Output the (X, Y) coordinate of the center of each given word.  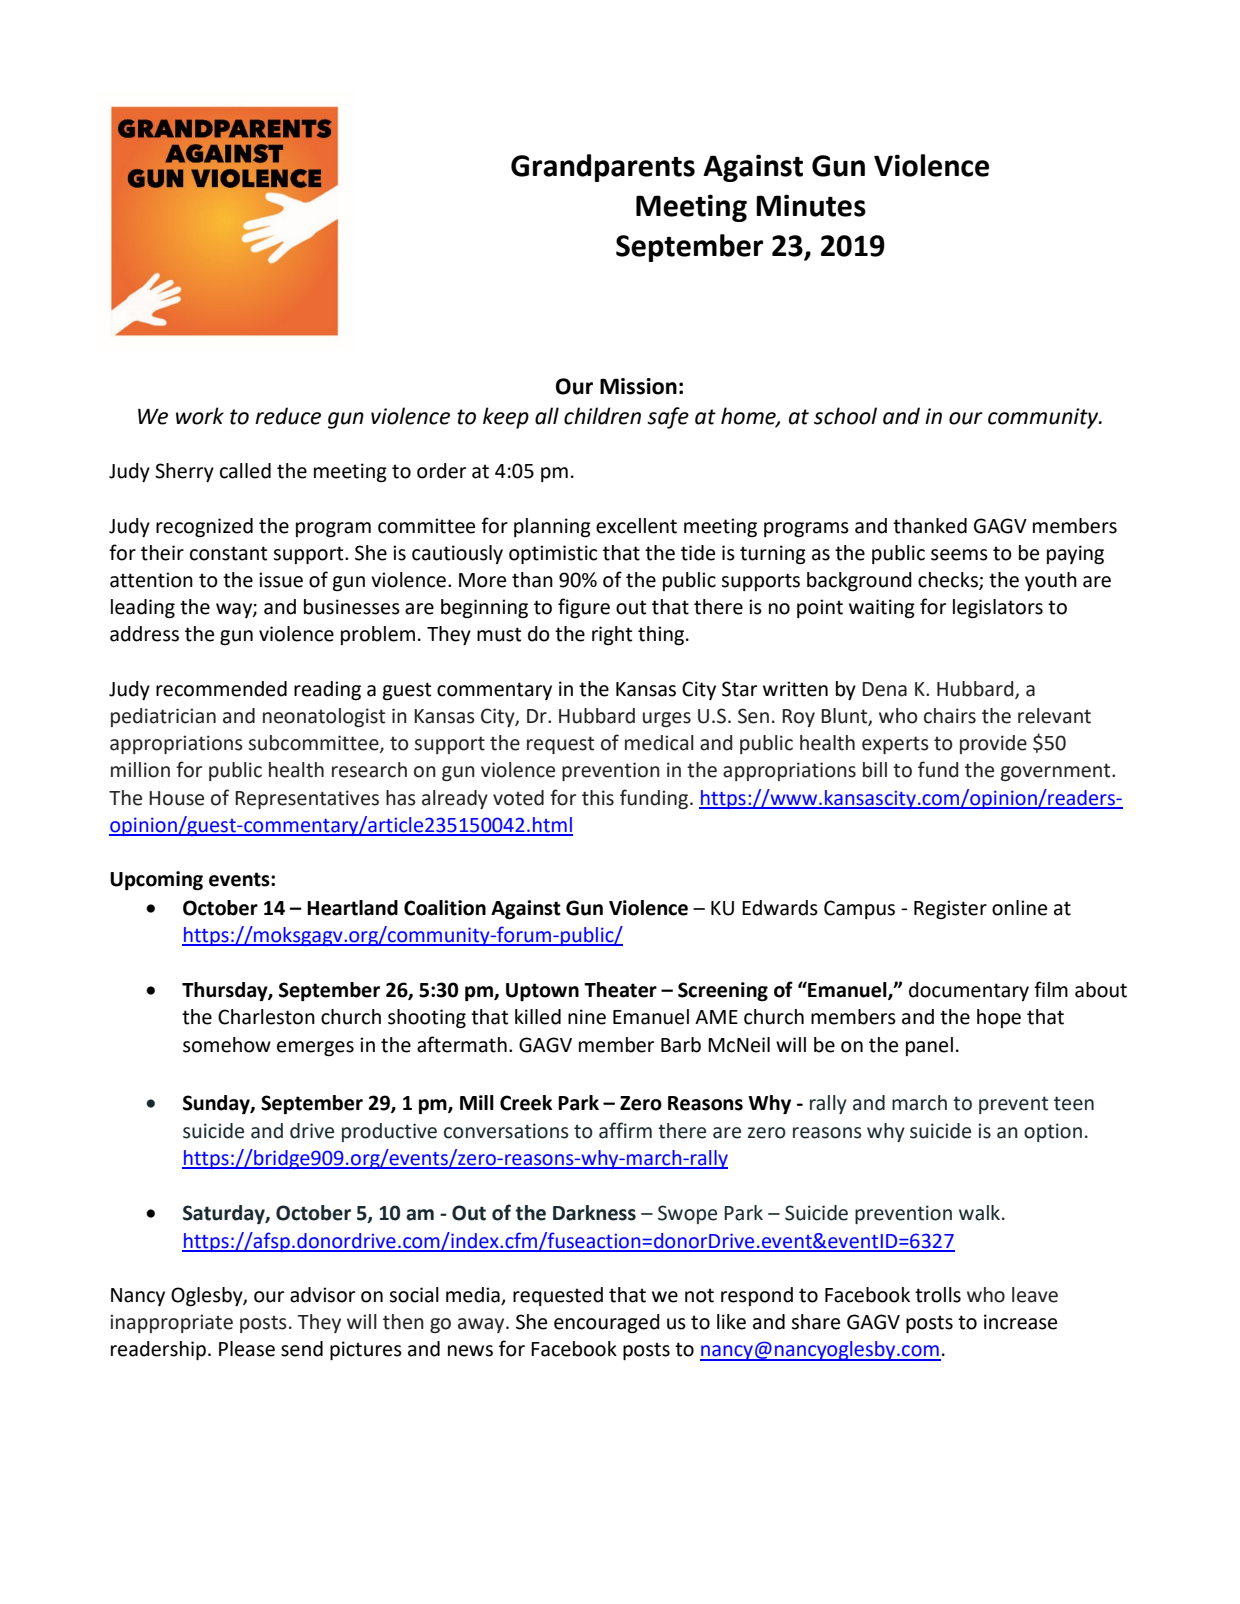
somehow (227, 1045)
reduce (288, 416)
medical (659, 743)
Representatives (307, 799)
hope (999, 1018)
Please (247, 1349)
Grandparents (603, 168)
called (245, 471)
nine (587, 1017)
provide (993, 744)
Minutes (811, 205)
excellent (636, 526)
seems (959, 555)
